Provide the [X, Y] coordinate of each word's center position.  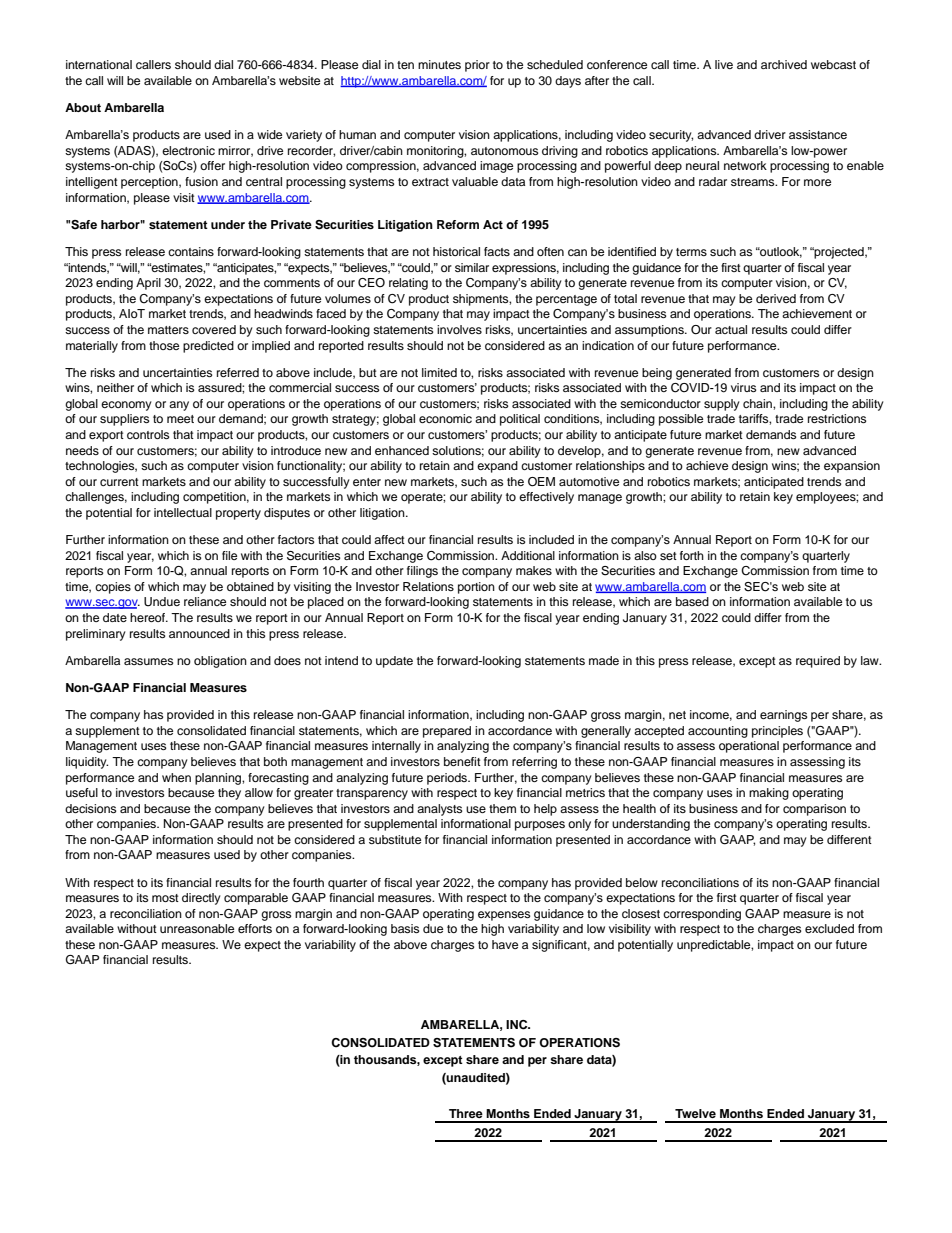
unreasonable [197, 928]
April [148, 284]
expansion [852, 467]
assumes [148, 661]
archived [784, 64]
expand [497, 467]
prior [477, 66]
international [99, 64]
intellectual [183, 512]
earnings [783, 716]
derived [776, 298]
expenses [504, 916]
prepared [447, 732]
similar [472, 267]
